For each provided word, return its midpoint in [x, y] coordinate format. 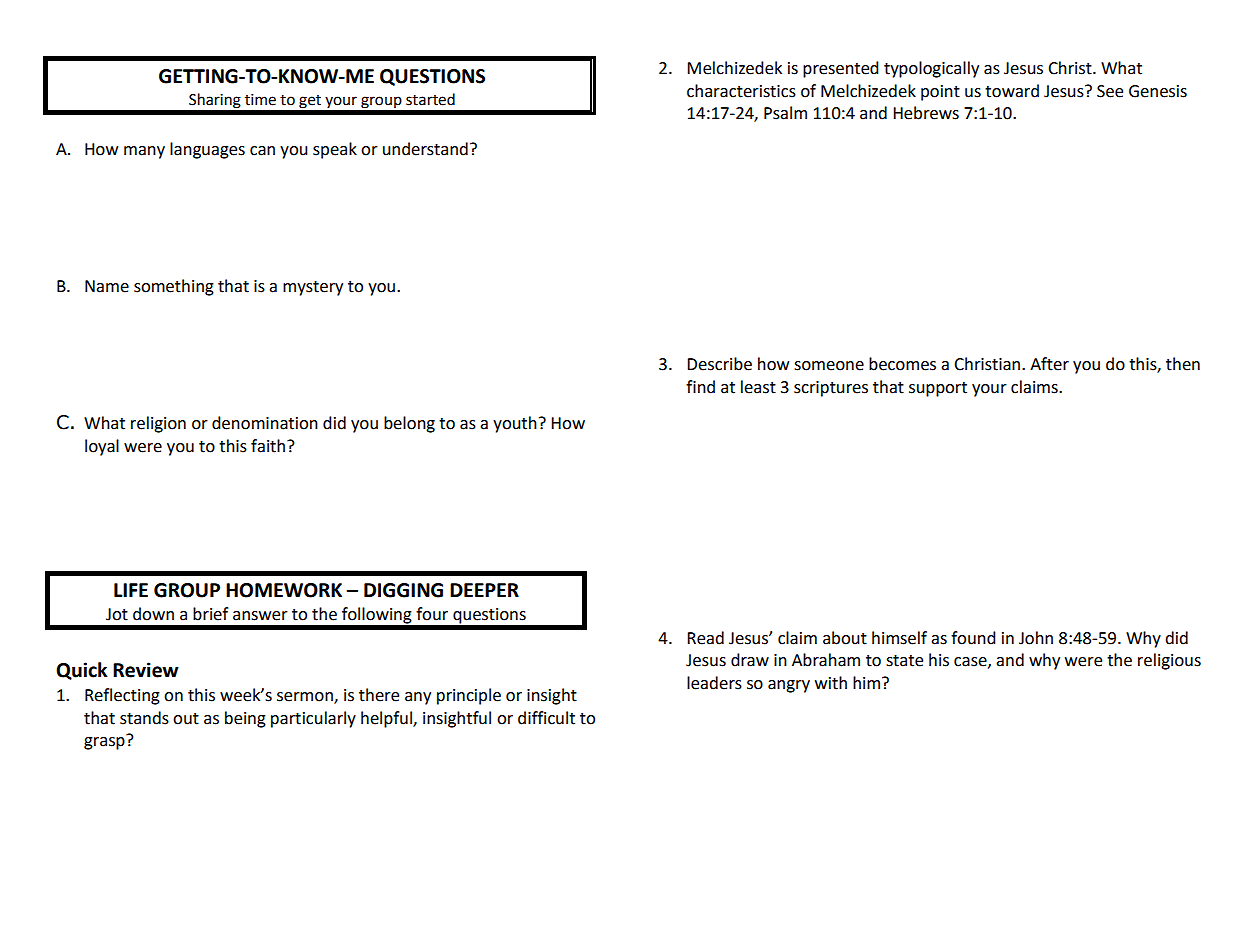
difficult [546, 718]
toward [1012, 91]
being [245, 719]
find [700, 387]
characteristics [741, 91]
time [260, 100]
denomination [265, 423]
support [938, 389]
